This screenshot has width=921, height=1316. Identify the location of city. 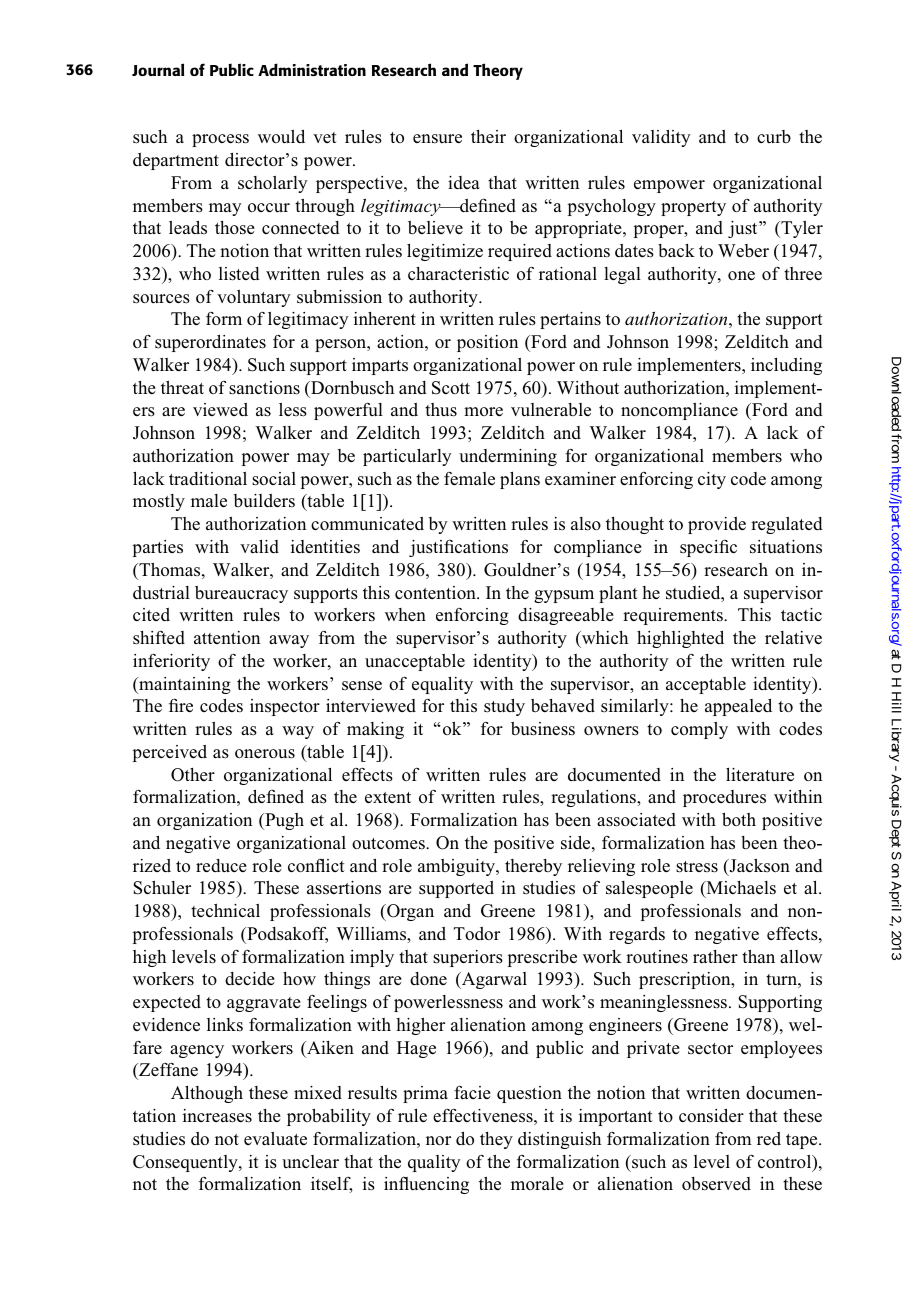
(712, 480).
